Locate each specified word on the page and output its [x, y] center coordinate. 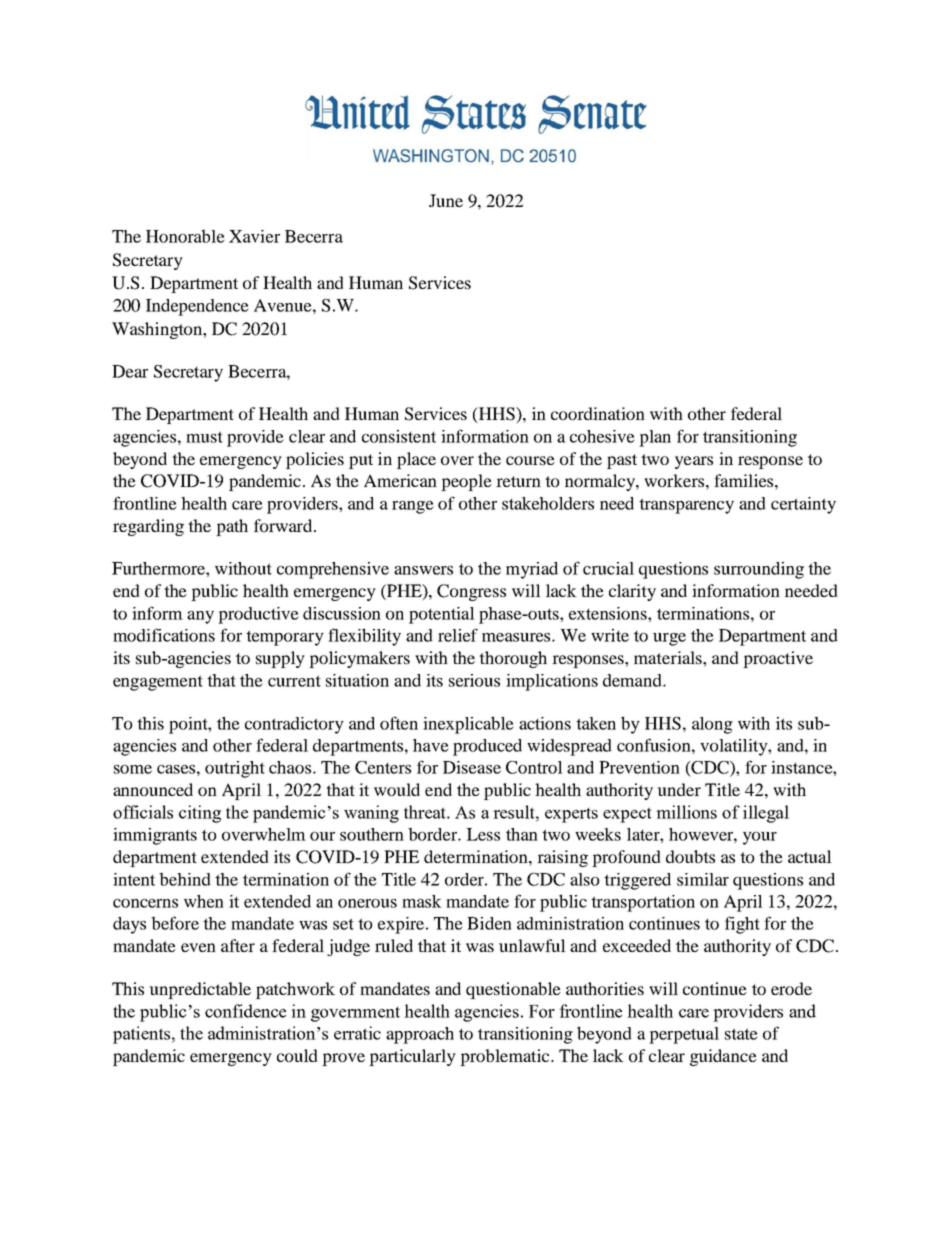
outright [235, 769]
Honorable [185, 236]
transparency [686, 506]
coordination [598, 413]
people [466, 482]
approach [420, 1035]
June [446, 200]
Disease [472, 767]
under [679, 789]
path [232, 527]
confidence [245, 1011]
